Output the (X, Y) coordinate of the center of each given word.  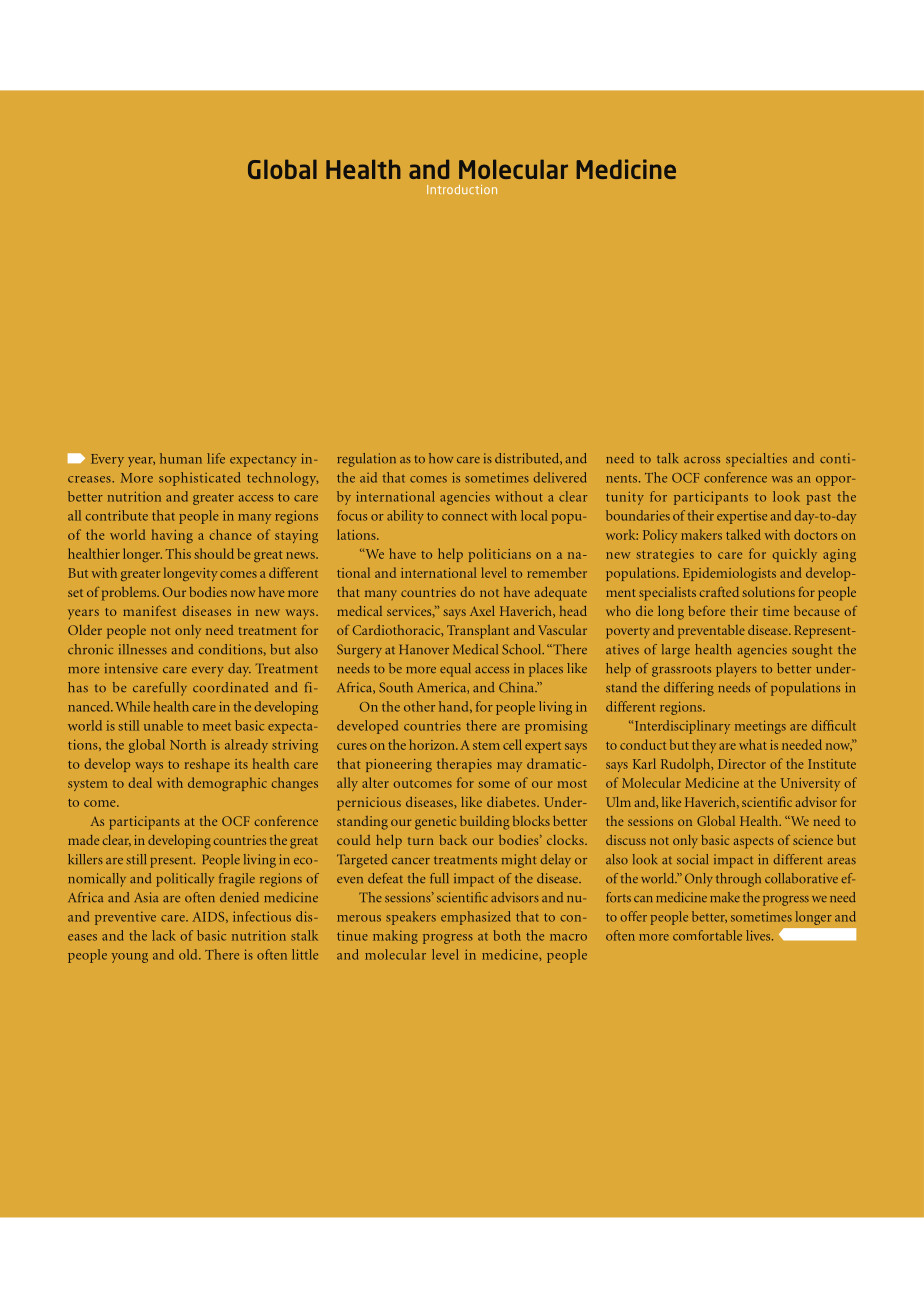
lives (759, 935)
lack (164, 935)
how (441, 458)
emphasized (475, 918)
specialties (756, 460)
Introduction (462, 189)
